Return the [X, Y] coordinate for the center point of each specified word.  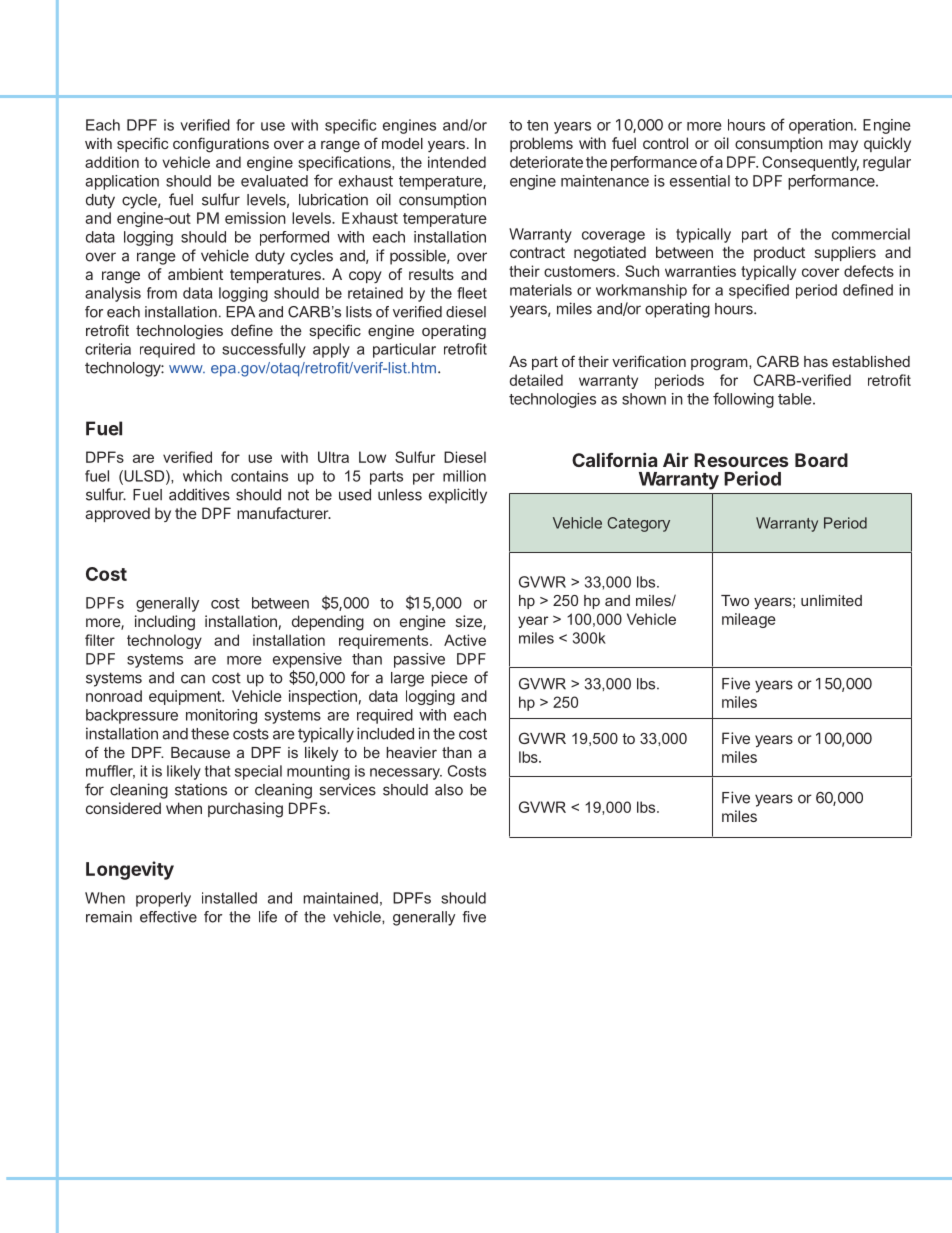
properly [163, 899]
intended [457, 162]
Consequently [810, 163]
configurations [221, 145]
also [449, 790]
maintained [340, 898]
